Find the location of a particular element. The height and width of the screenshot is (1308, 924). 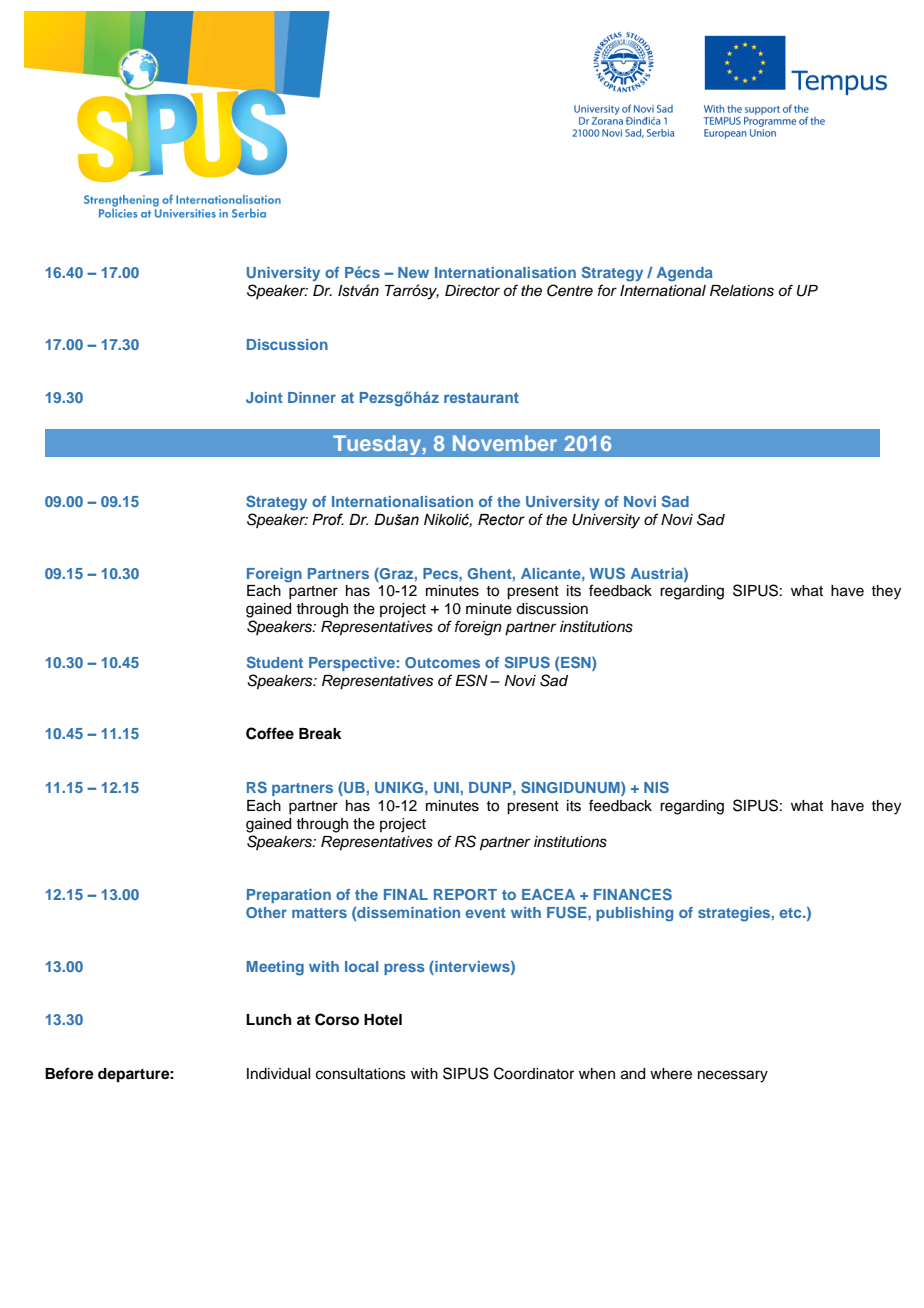

New is located at coordinates (413, 272).
